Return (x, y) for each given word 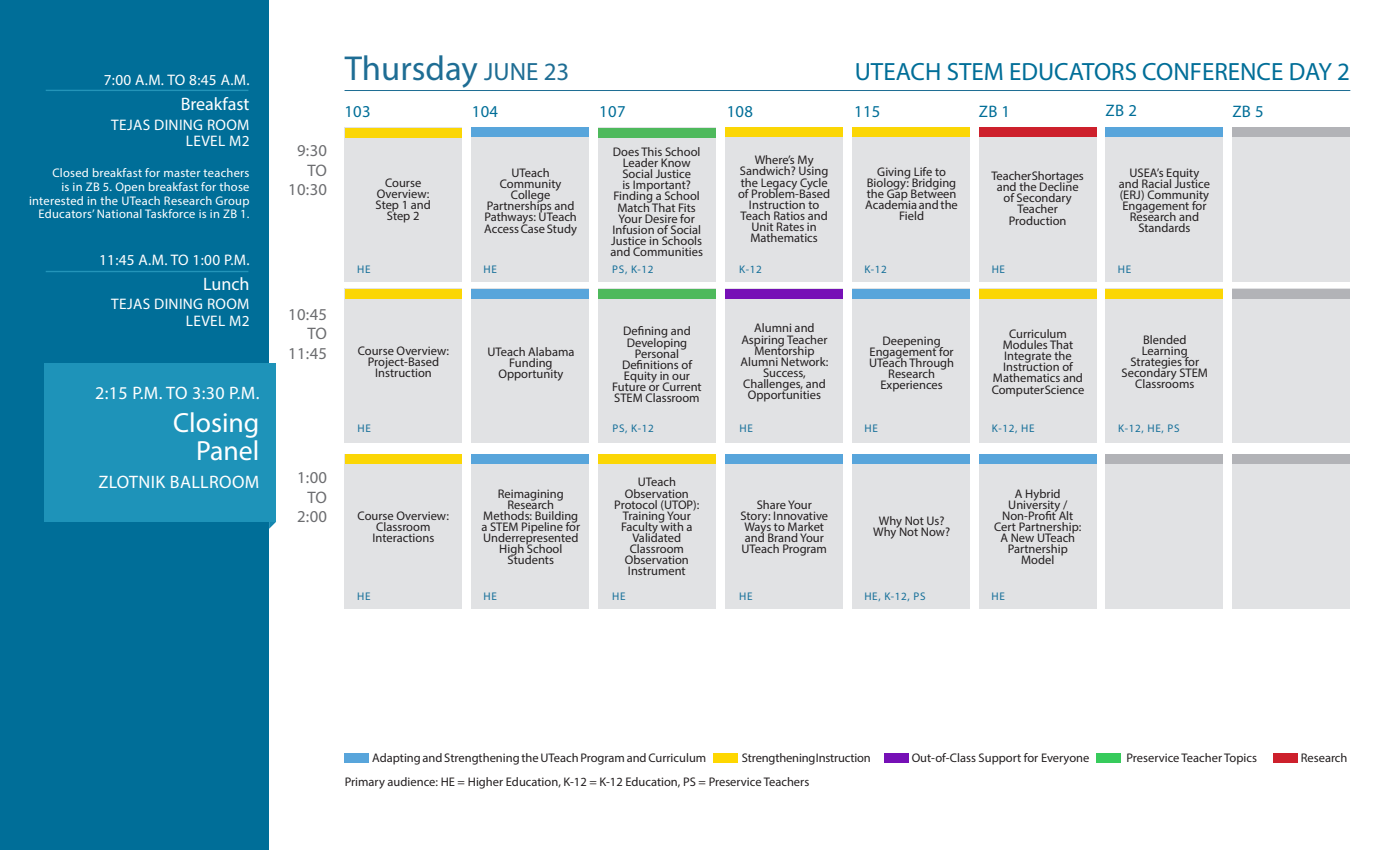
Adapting (396, 759)
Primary (365, 783)
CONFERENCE (1213, 71)
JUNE (511, 71)
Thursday (410, 71)
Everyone (1065, 759)
